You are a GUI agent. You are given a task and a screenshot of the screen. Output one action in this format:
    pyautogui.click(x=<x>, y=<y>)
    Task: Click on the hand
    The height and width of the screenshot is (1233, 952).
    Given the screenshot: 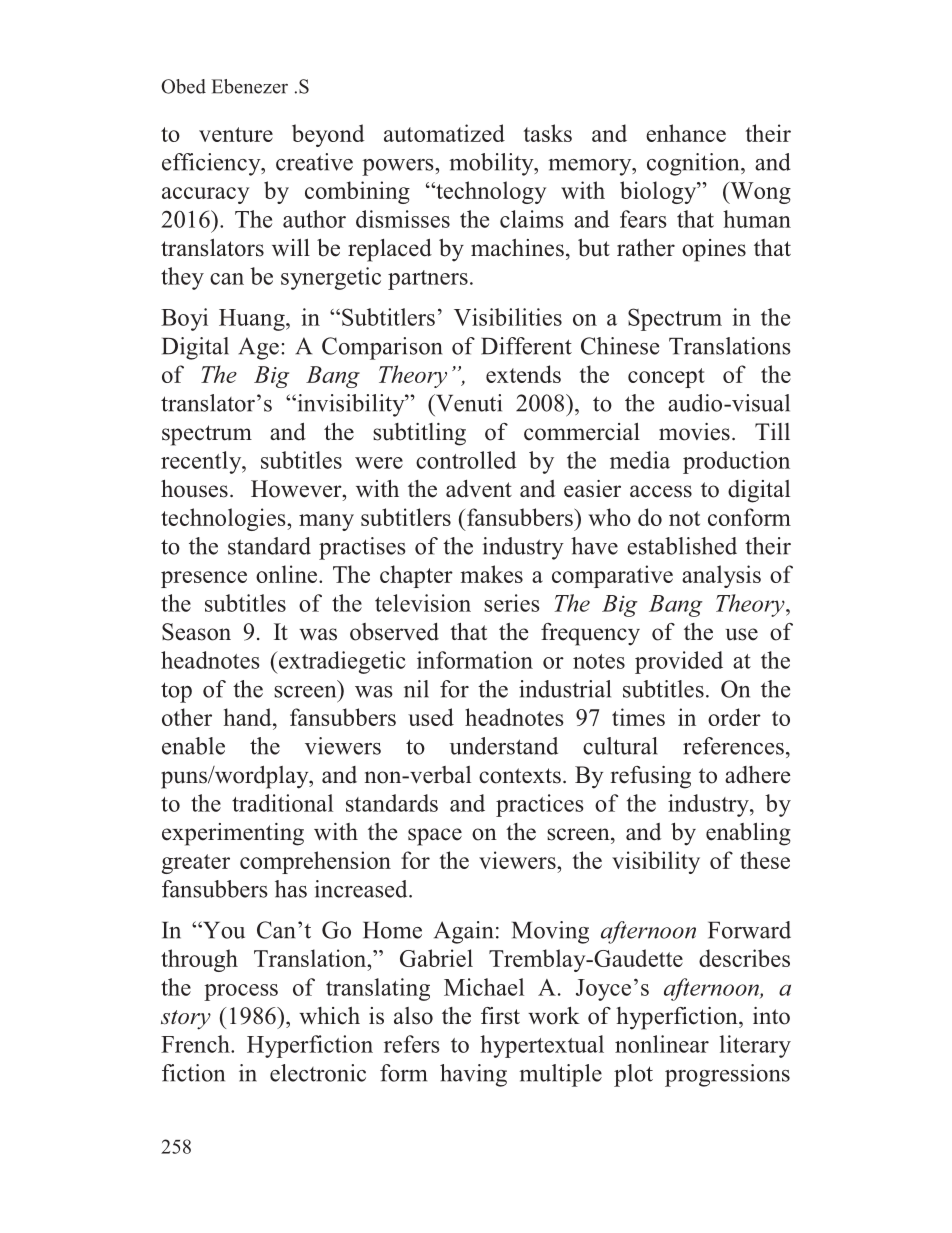 What is the action you would take?
    pyautogui.click(x=249, y=717)
